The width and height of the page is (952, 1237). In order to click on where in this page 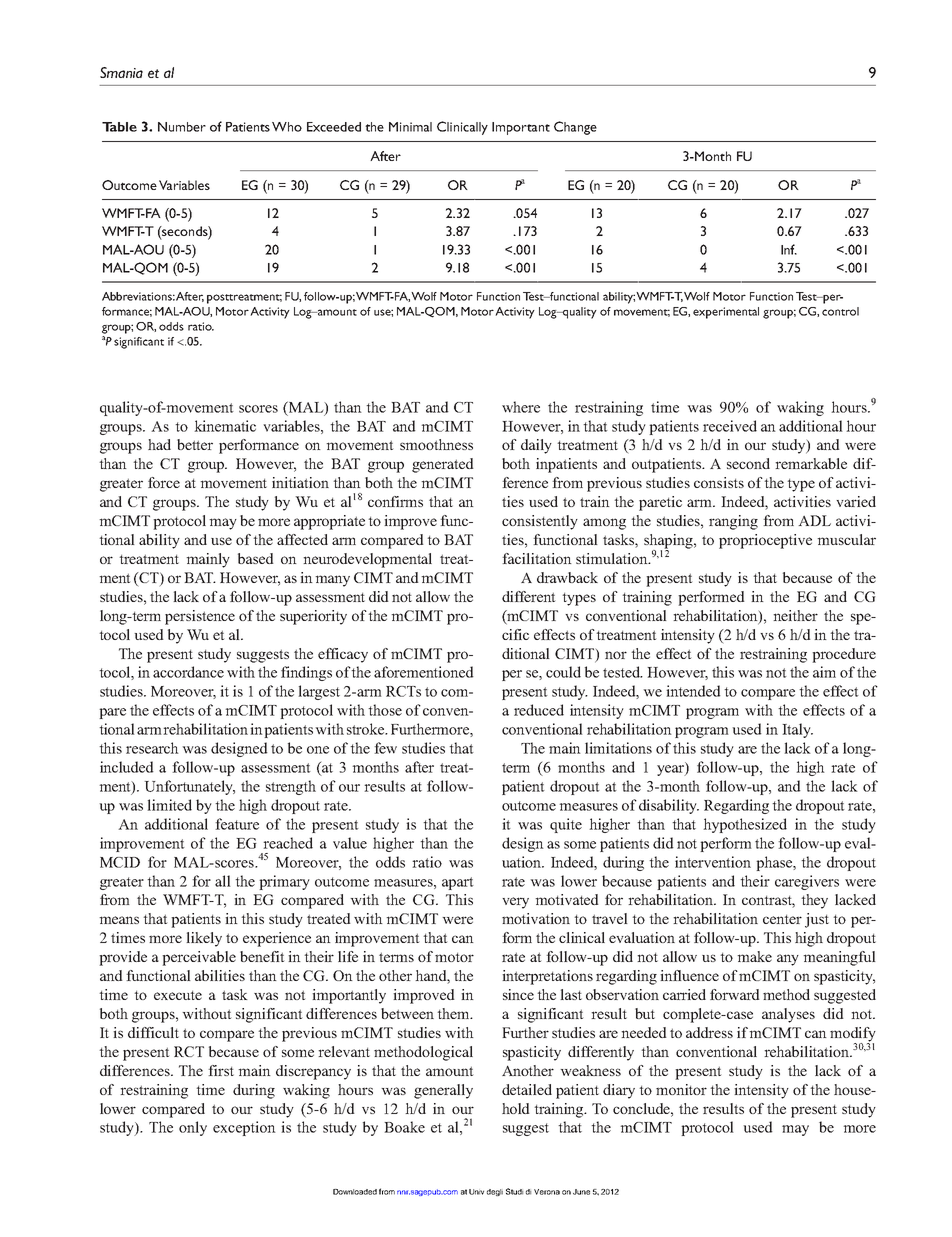, I will do `click(521, 407)`.
